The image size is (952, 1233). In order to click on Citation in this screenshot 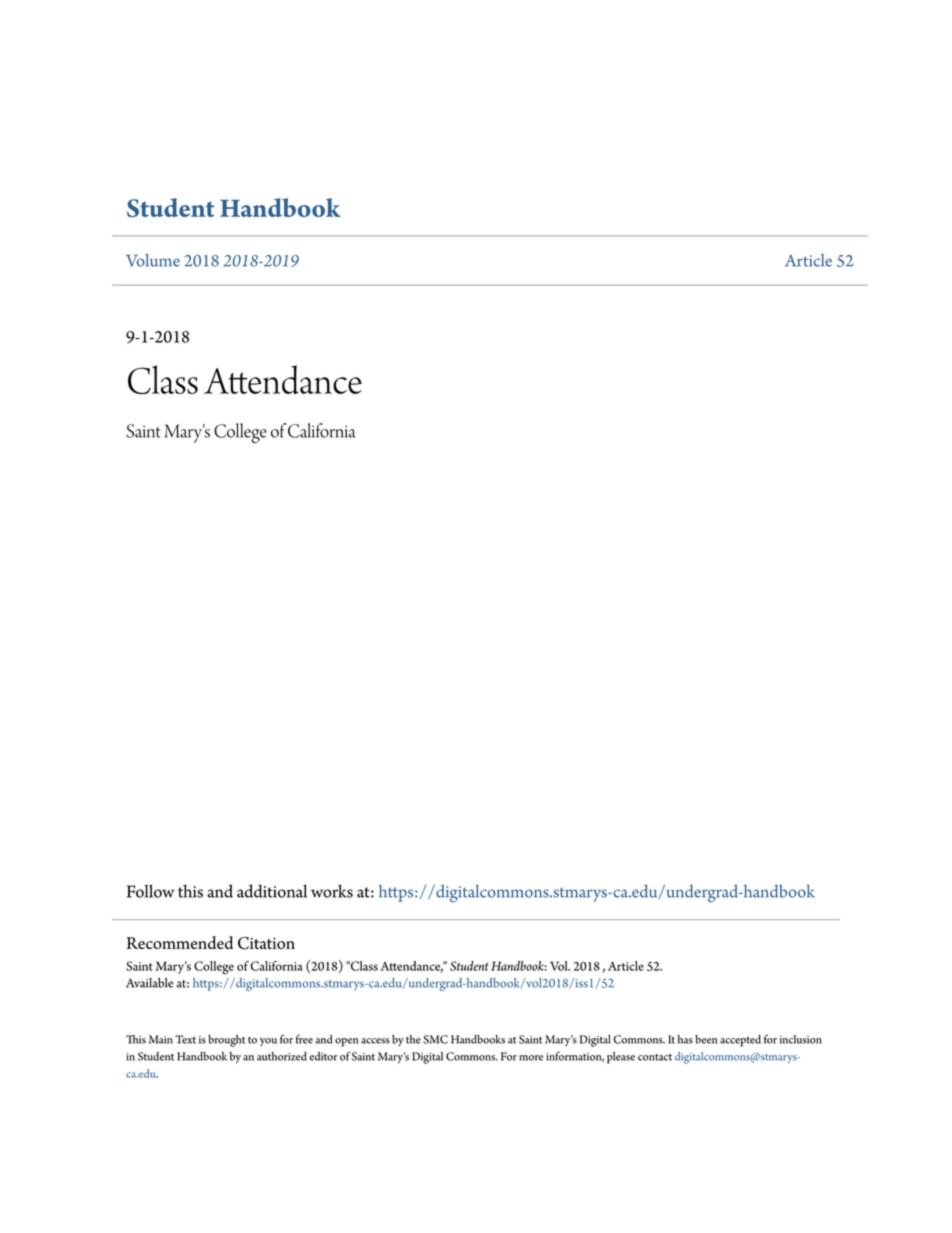, I will do `click(266, 943)`.
